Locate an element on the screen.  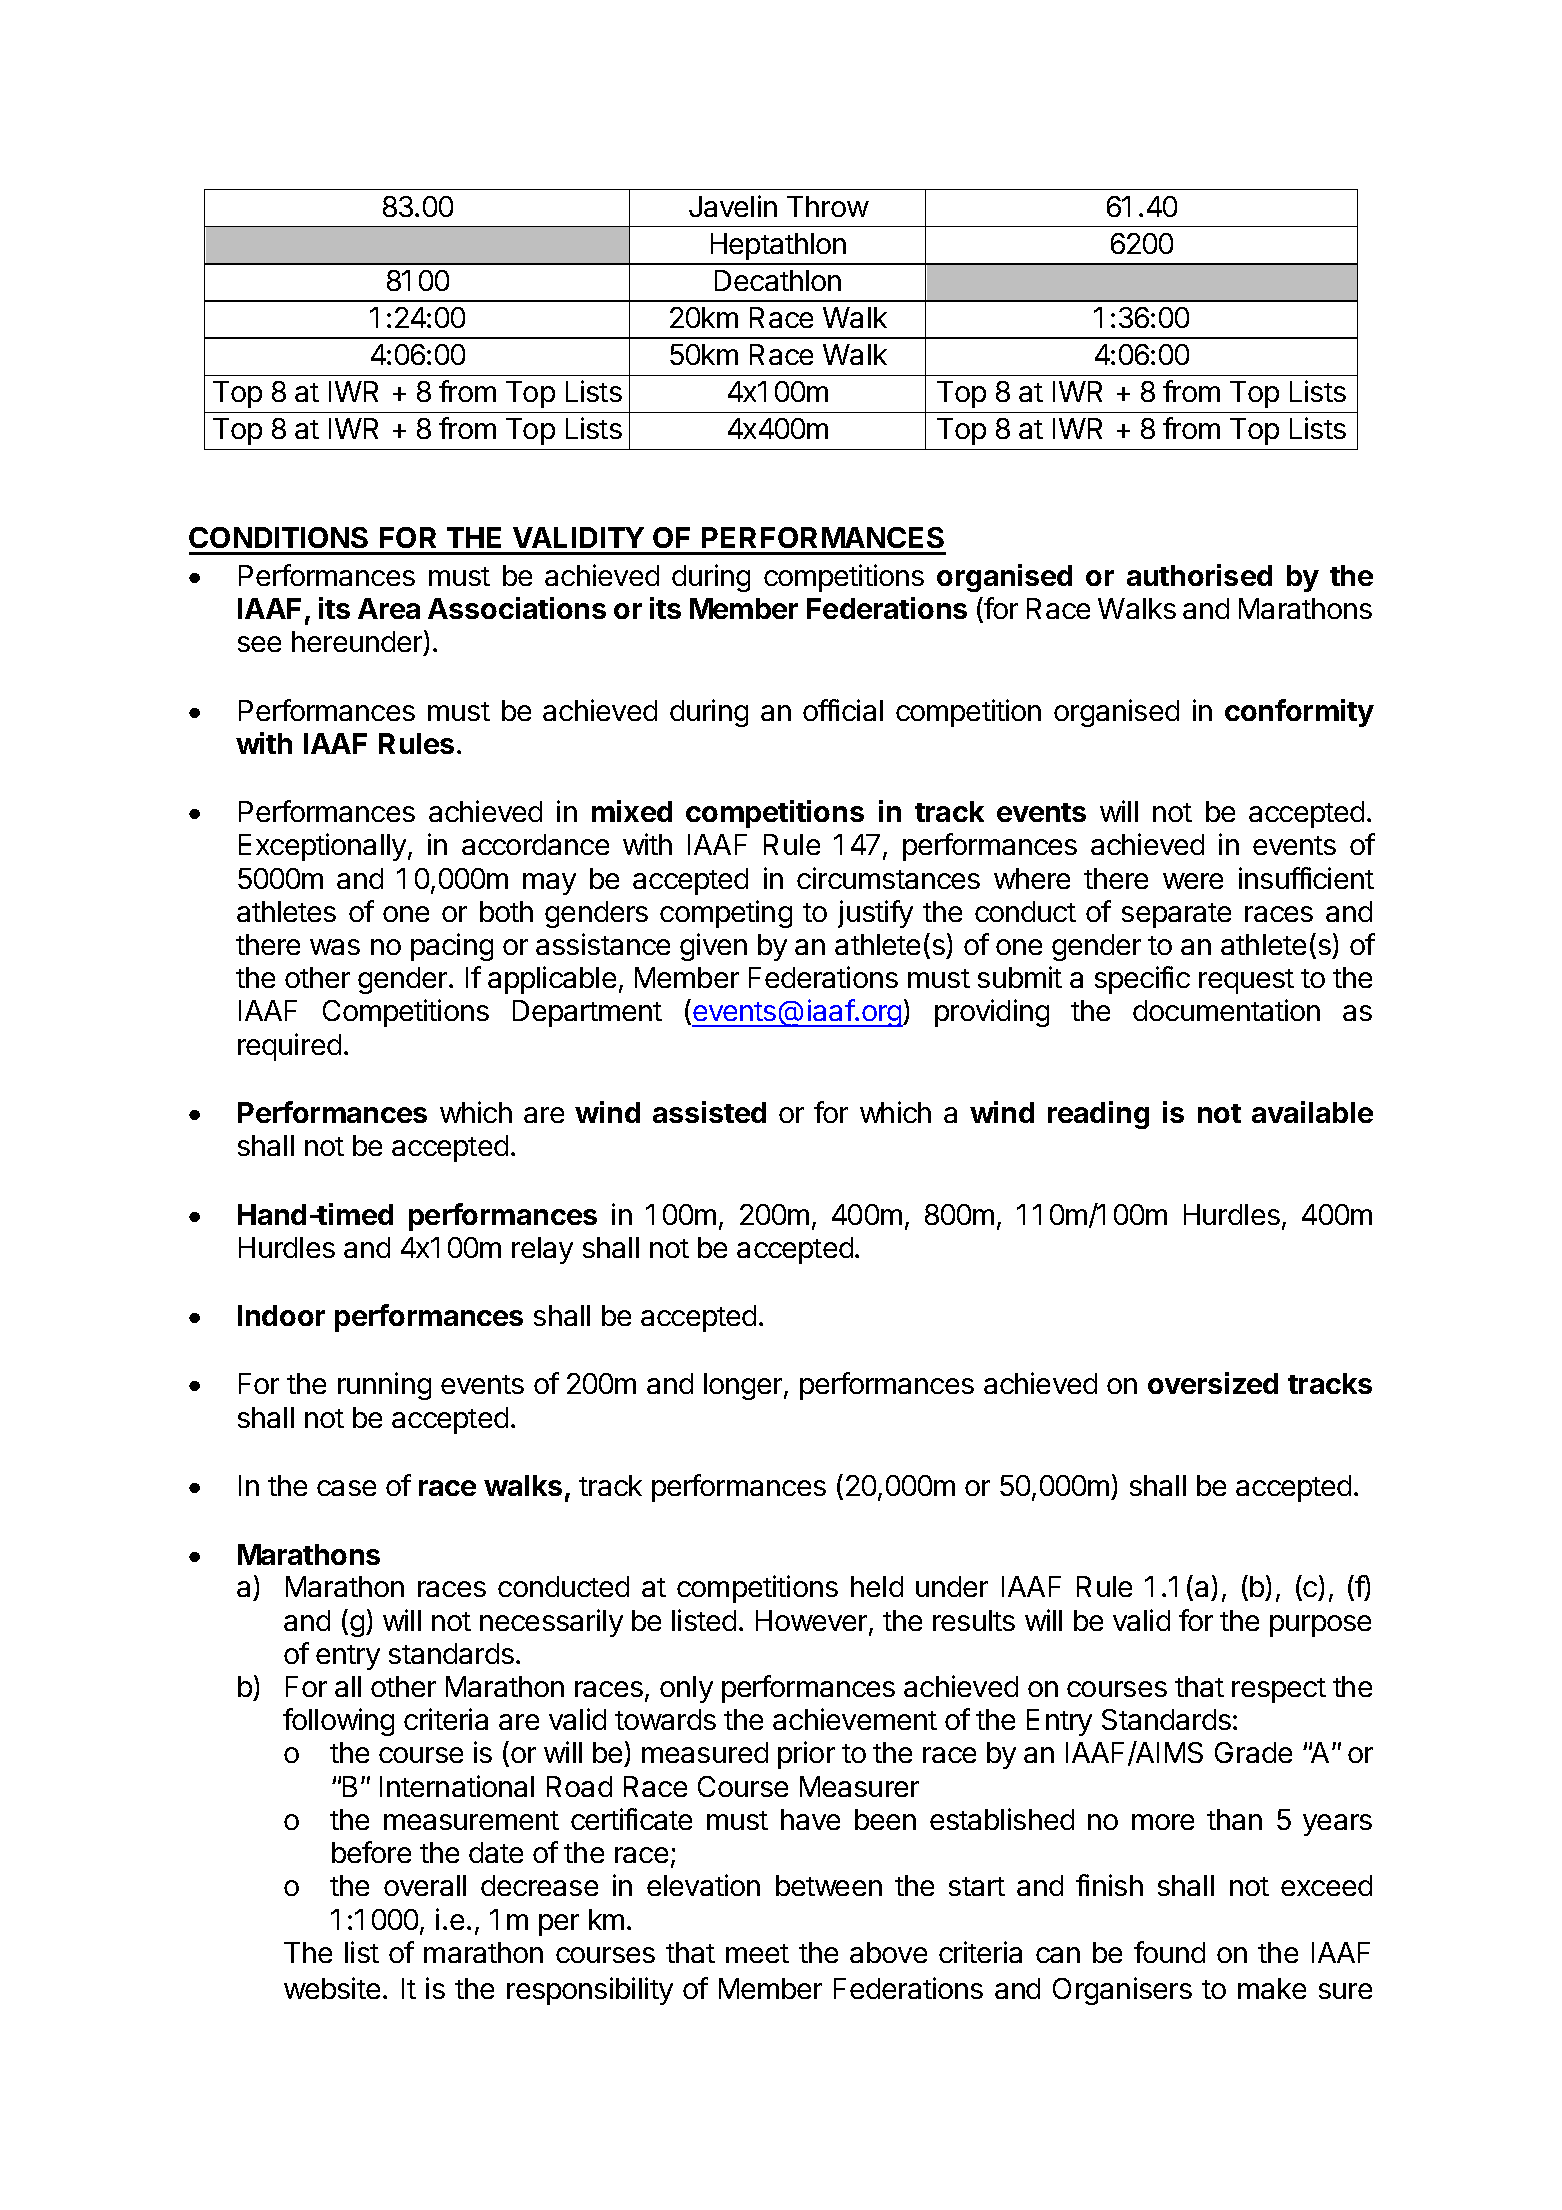
Decathlon is located at coordinates (778, 280).
